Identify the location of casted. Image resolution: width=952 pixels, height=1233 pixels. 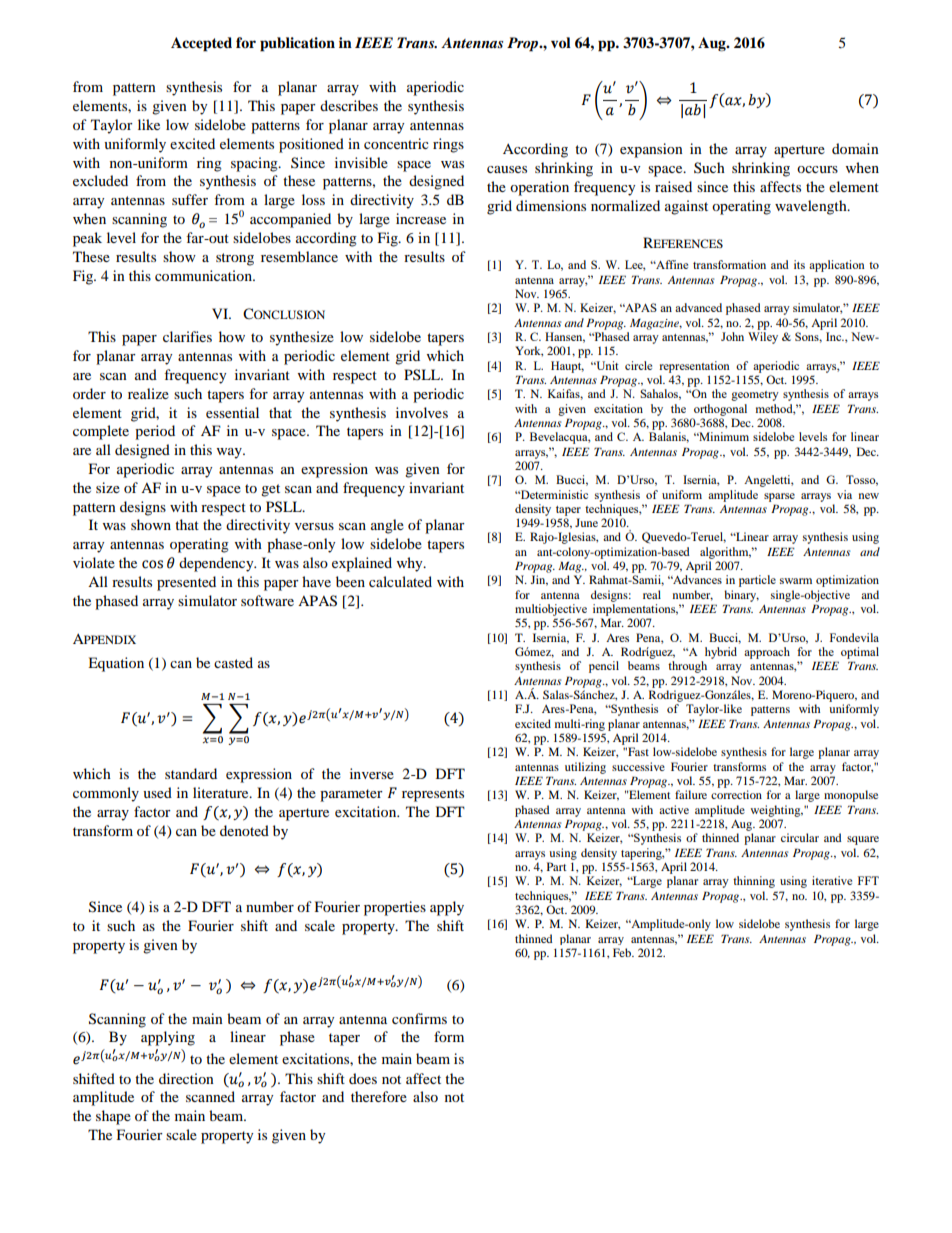
(233, 662).
